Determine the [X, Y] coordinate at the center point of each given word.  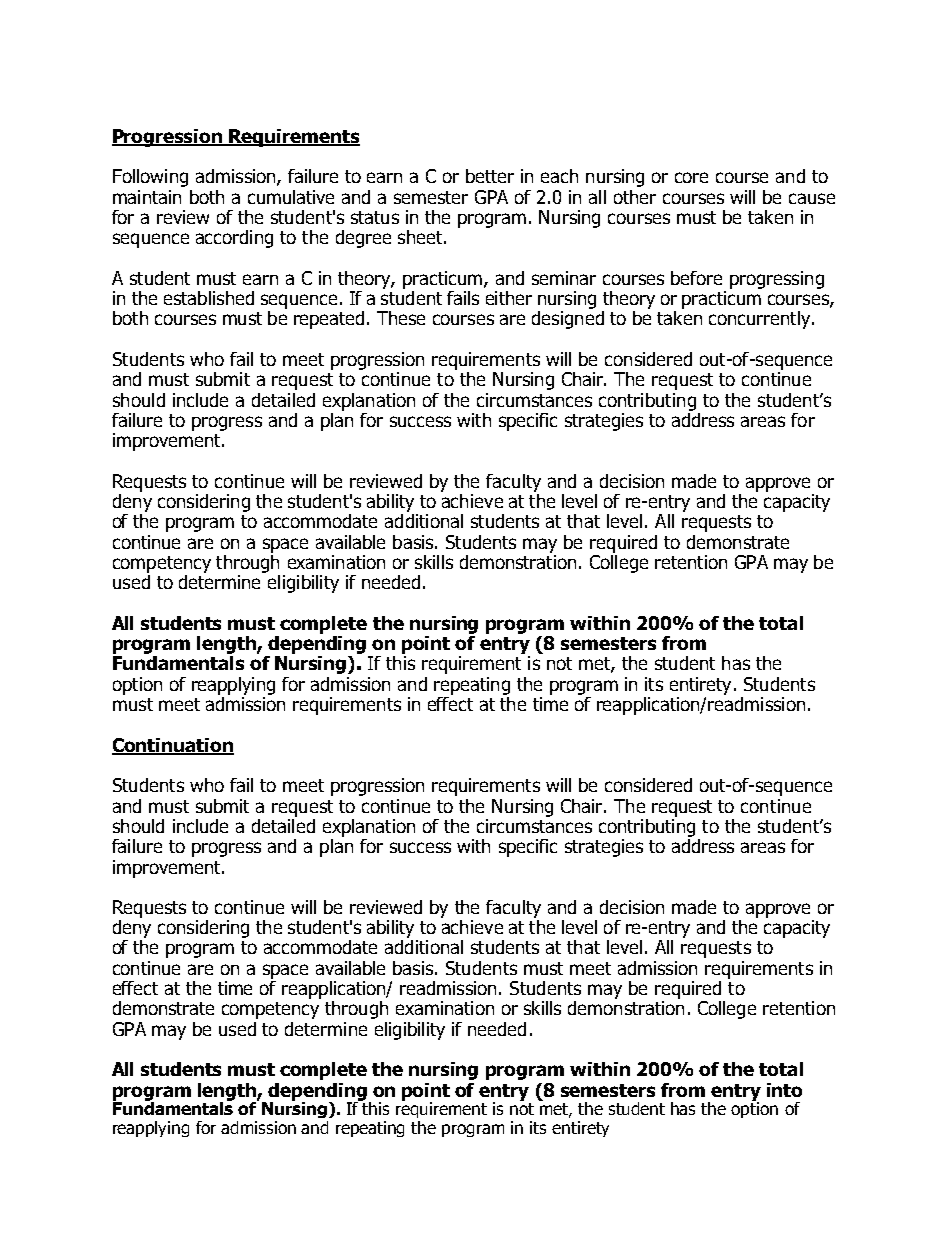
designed [568, 320]
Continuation [173, 746]
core [691, 177]
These [401, 318]
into [784, 1090]
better [490, 176]
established [209, 298]
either [509, 298]
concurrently [761, 320]
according [234, 239]
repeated [329, 320]
